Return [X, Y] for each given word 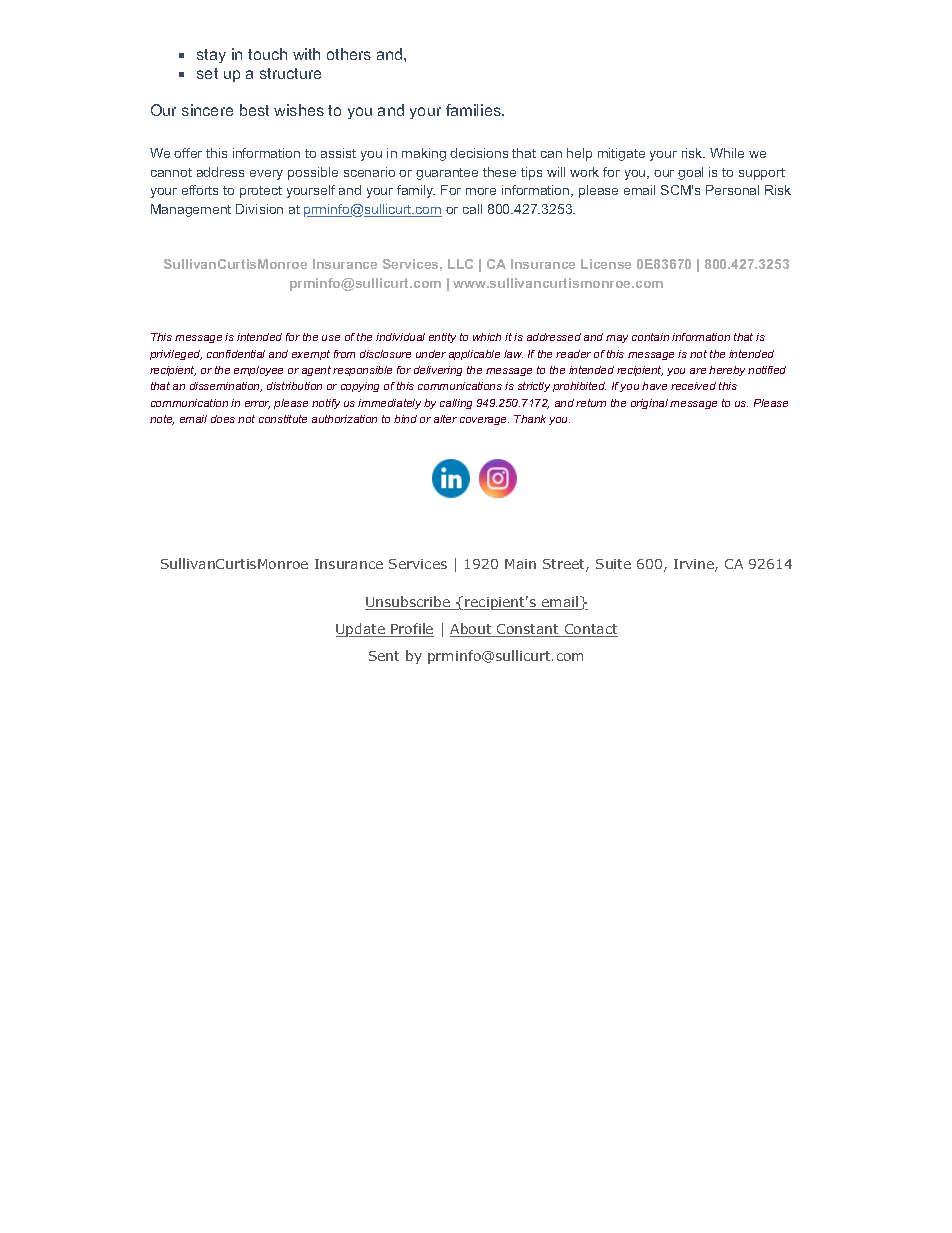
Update [361, 630]
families [474, 110]
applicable [474, 355]
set [207, 73]
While [727, 153]
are [698, 371]
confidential [236, 354]
